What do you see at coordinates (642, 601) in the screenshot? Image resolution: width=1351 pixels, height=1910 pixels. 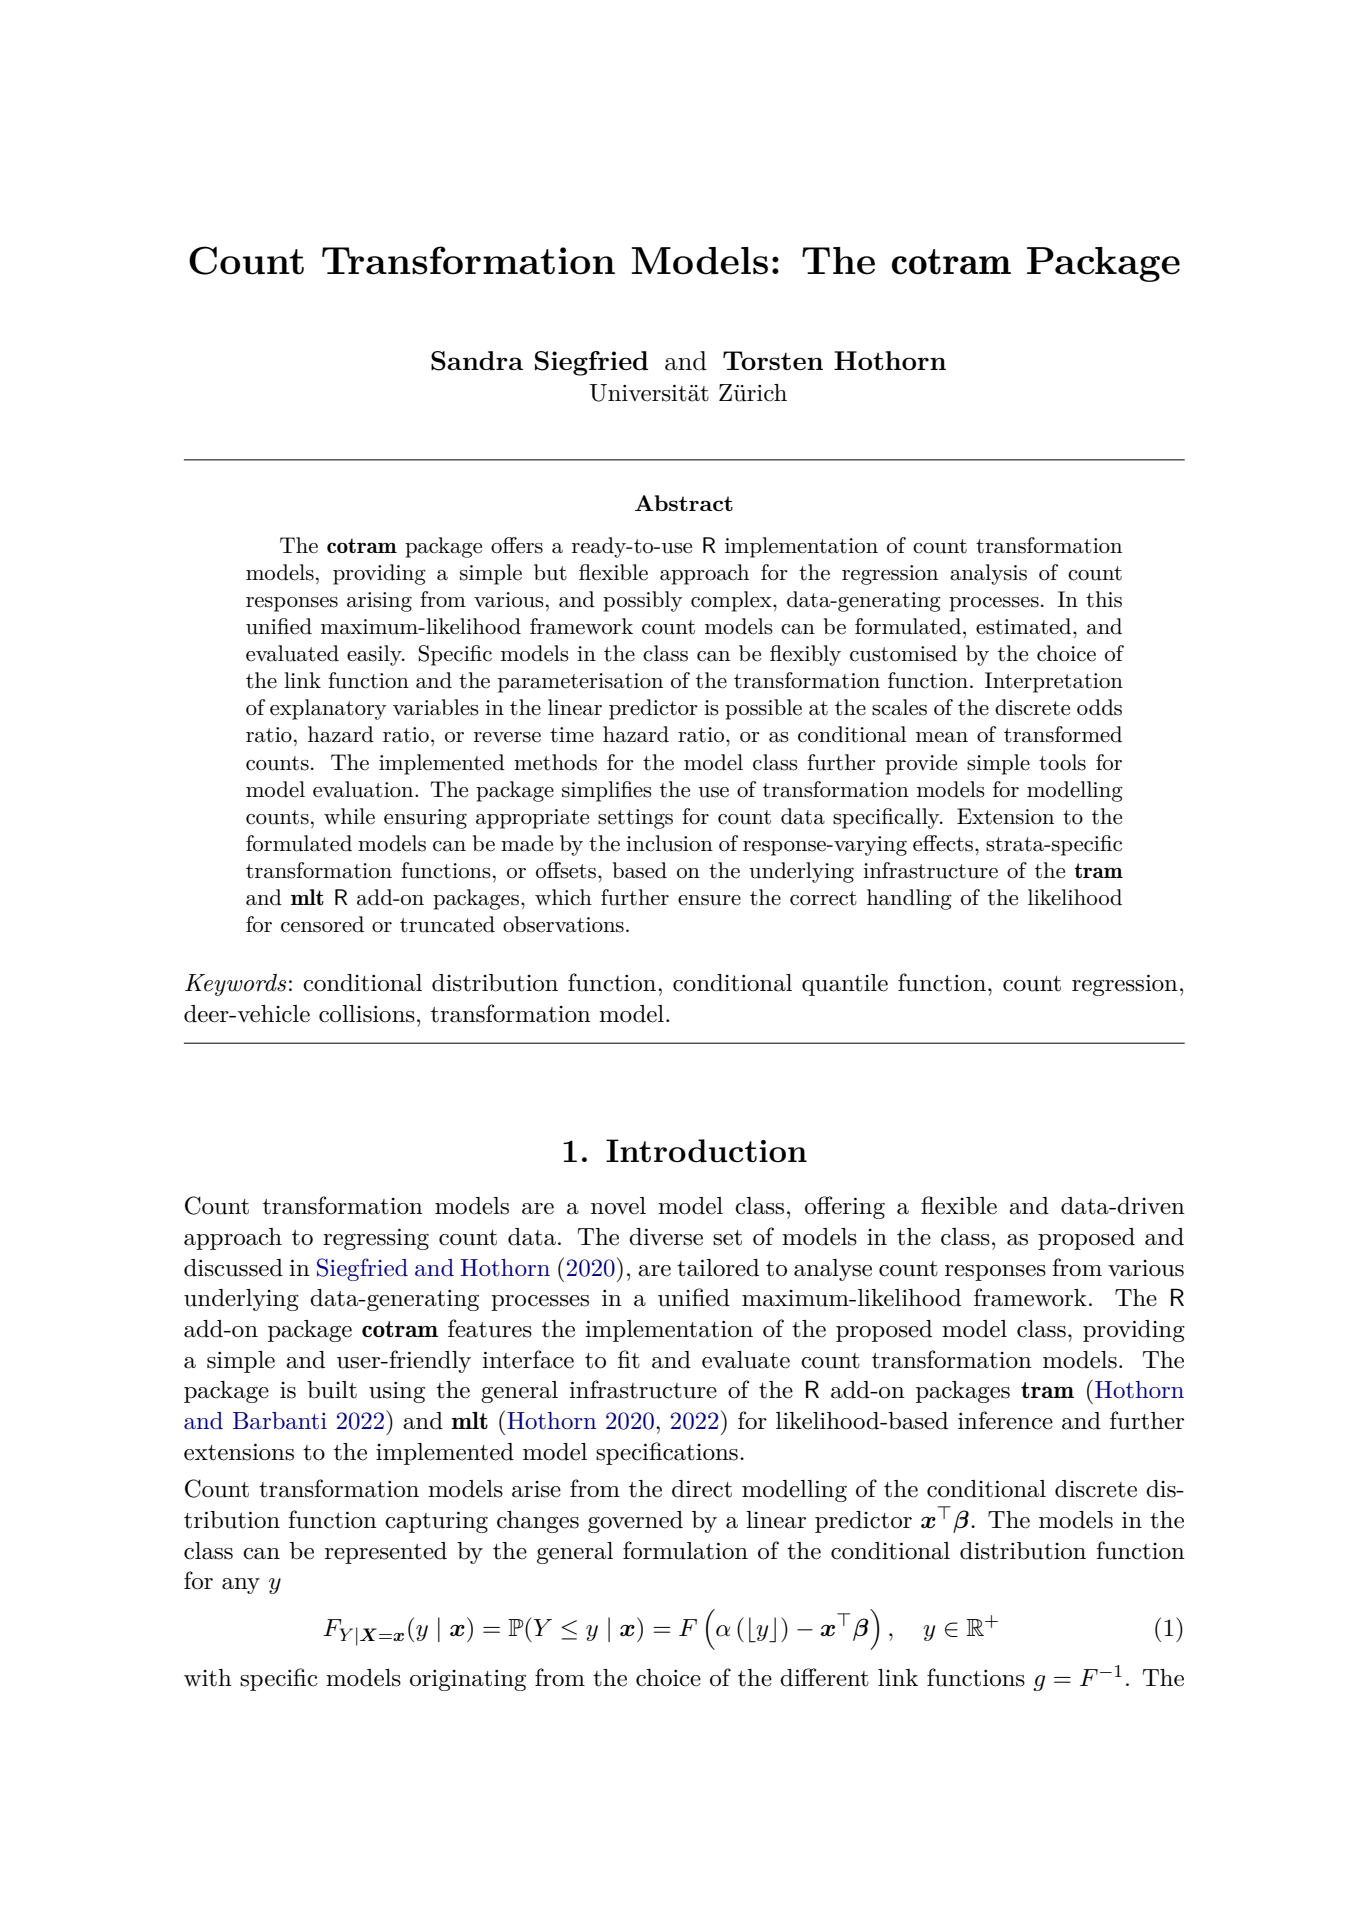 I see `possibly` at bounding box center [642, 601].
